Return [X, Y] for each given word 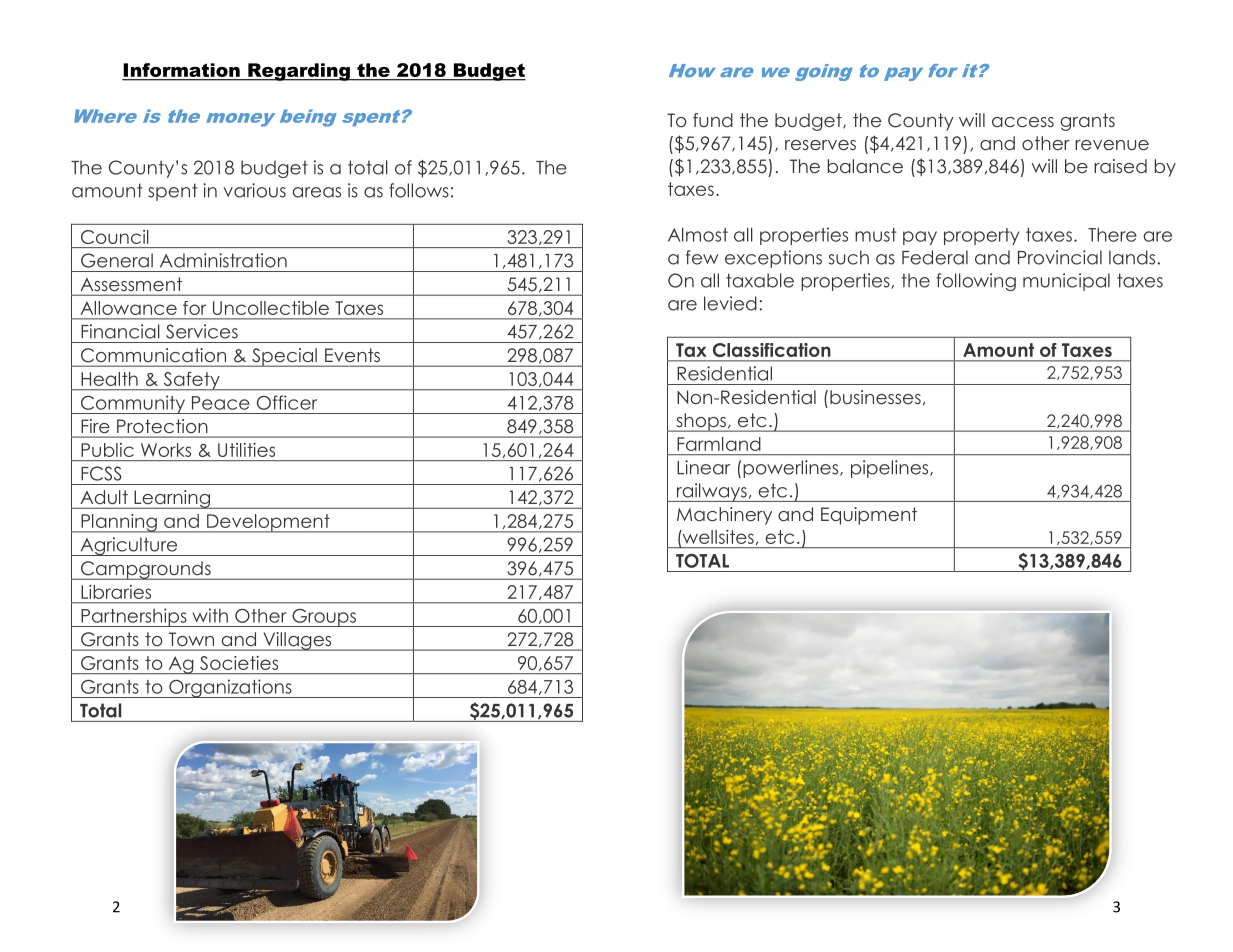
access [1023, 122]
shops [701, 422]
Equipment [869, 516]
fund [713, 120]
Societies [239, 663]
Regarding [299, 72]
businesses [875, 397]
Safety [191, 381]
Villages [297, 641]
